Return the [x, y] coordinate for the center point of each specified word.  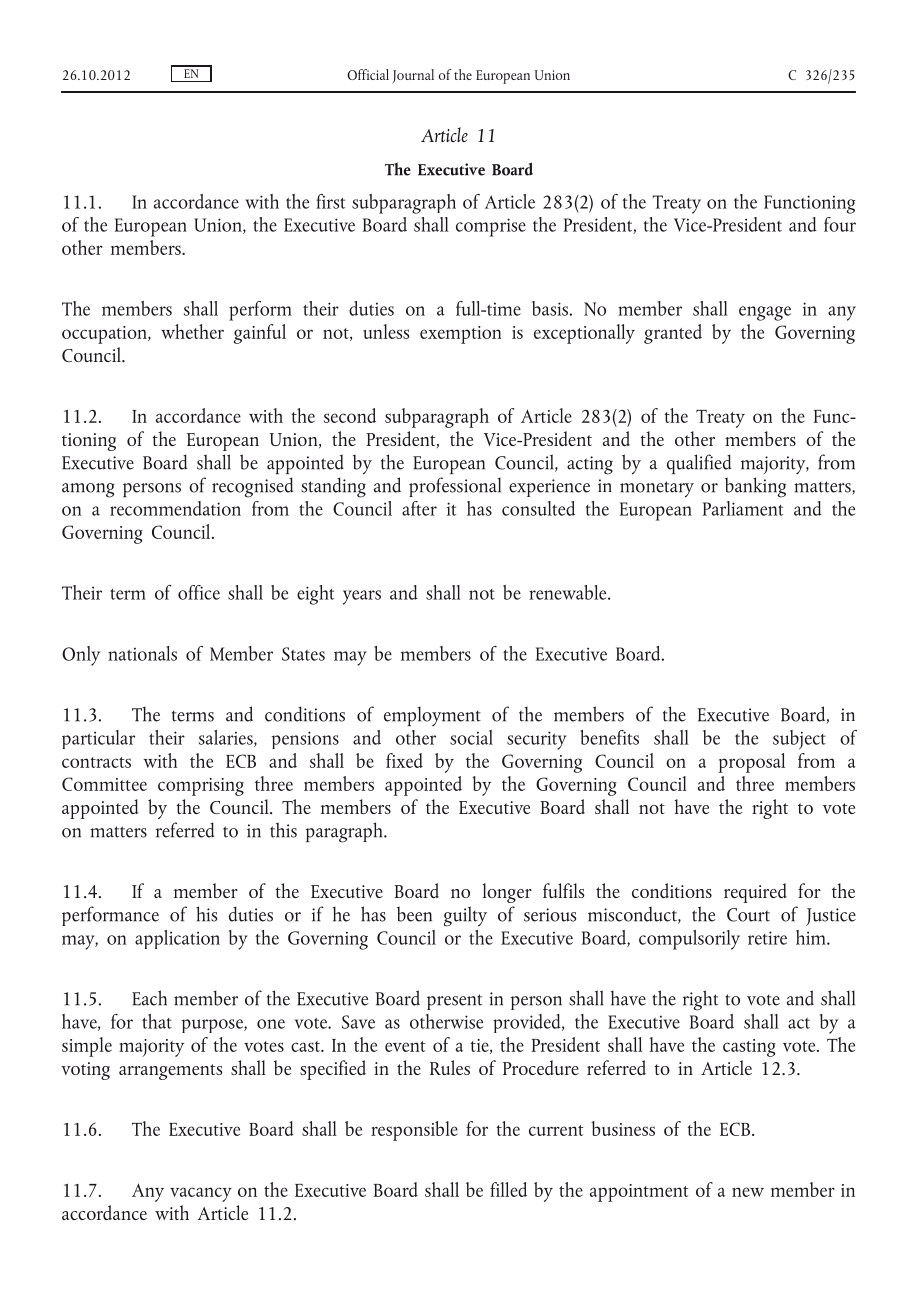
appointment [639, 1193]
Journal [413, 76]
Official [368, 74]
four [840, 224]
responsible [414, 1131]
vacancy [201, 1194]
